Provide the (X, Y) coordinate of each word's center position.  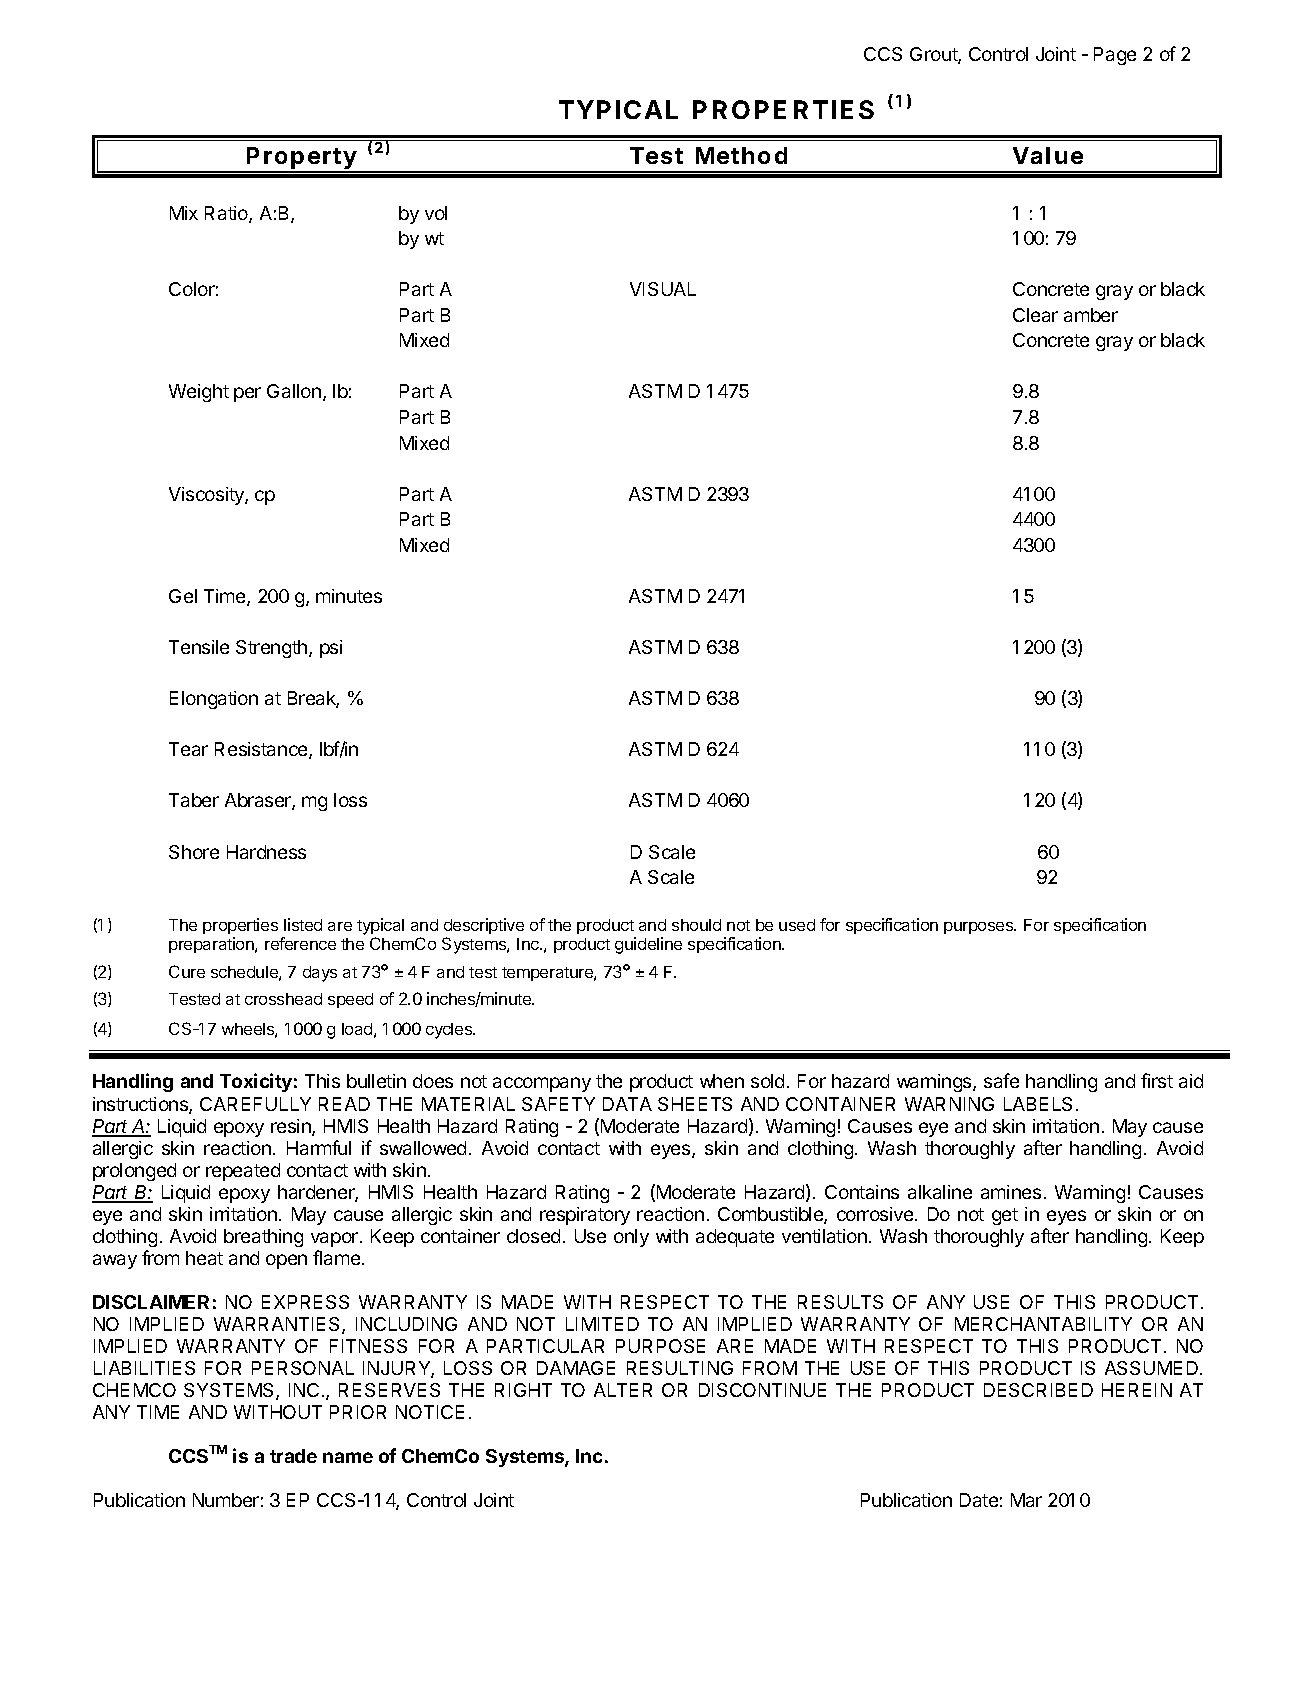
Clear (1035, 315)
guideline (648, 945)
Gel (183, 596)
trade (293, 1456)
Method (741, 155)
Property (302, 159)
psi (331, 649)
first (1157, 1080)
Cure (187, 971)
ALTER (623, 1390)
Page (1115, 56)
